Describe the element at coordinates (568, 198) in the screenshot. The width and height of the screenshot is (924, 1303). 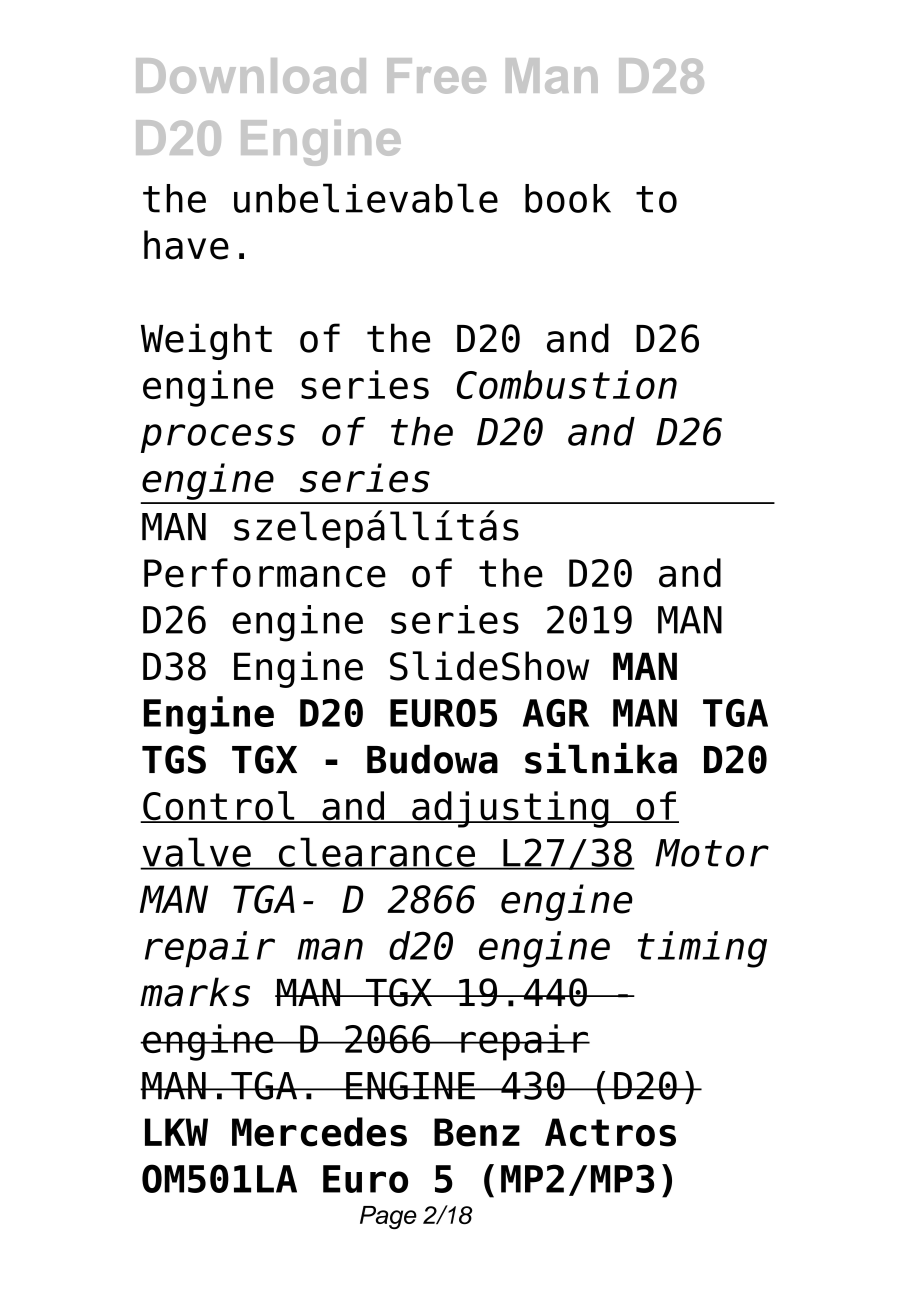
I see `book` at that location.
